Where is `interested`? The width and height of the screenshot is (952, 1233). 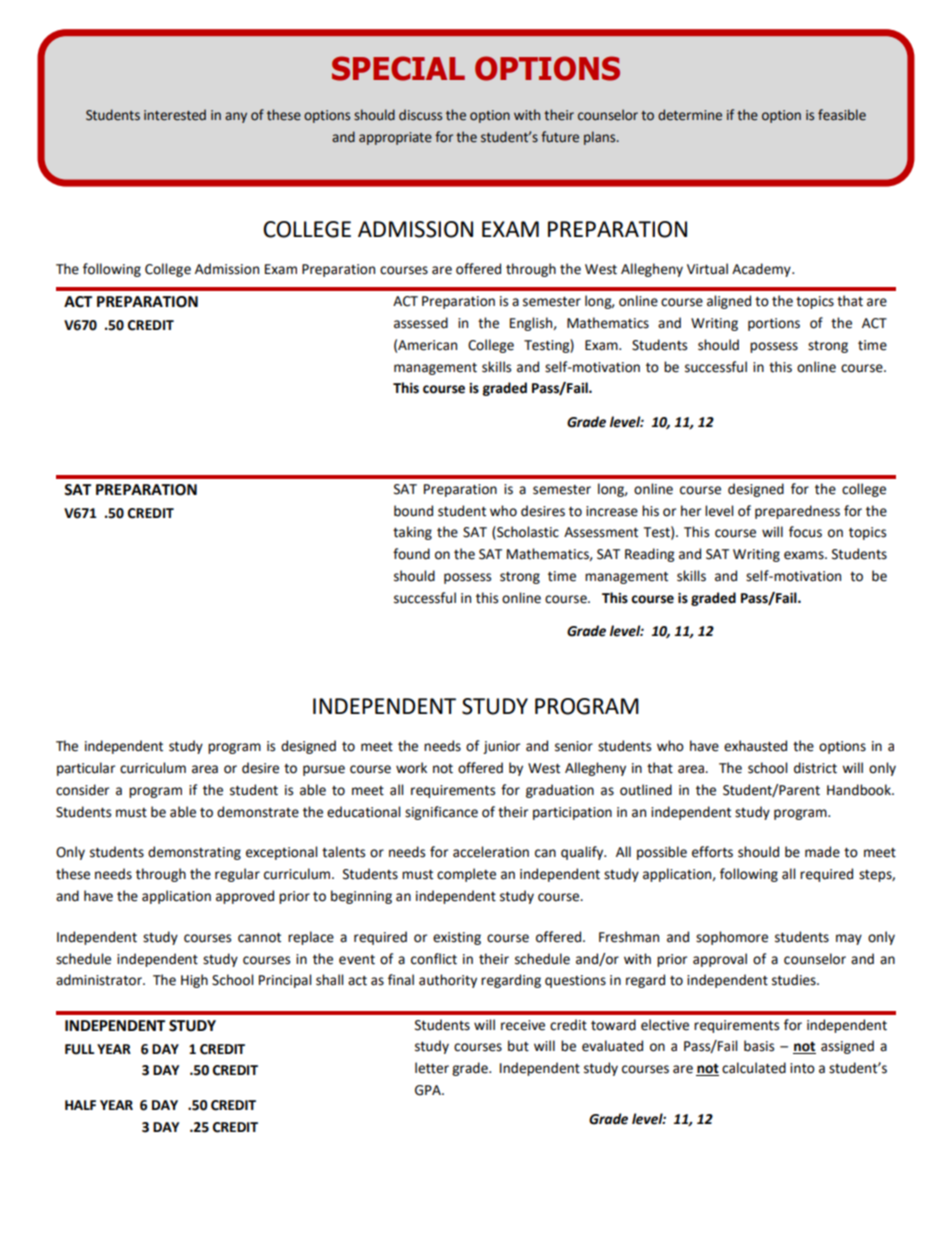
interested is located at coordinates (175, 115).
